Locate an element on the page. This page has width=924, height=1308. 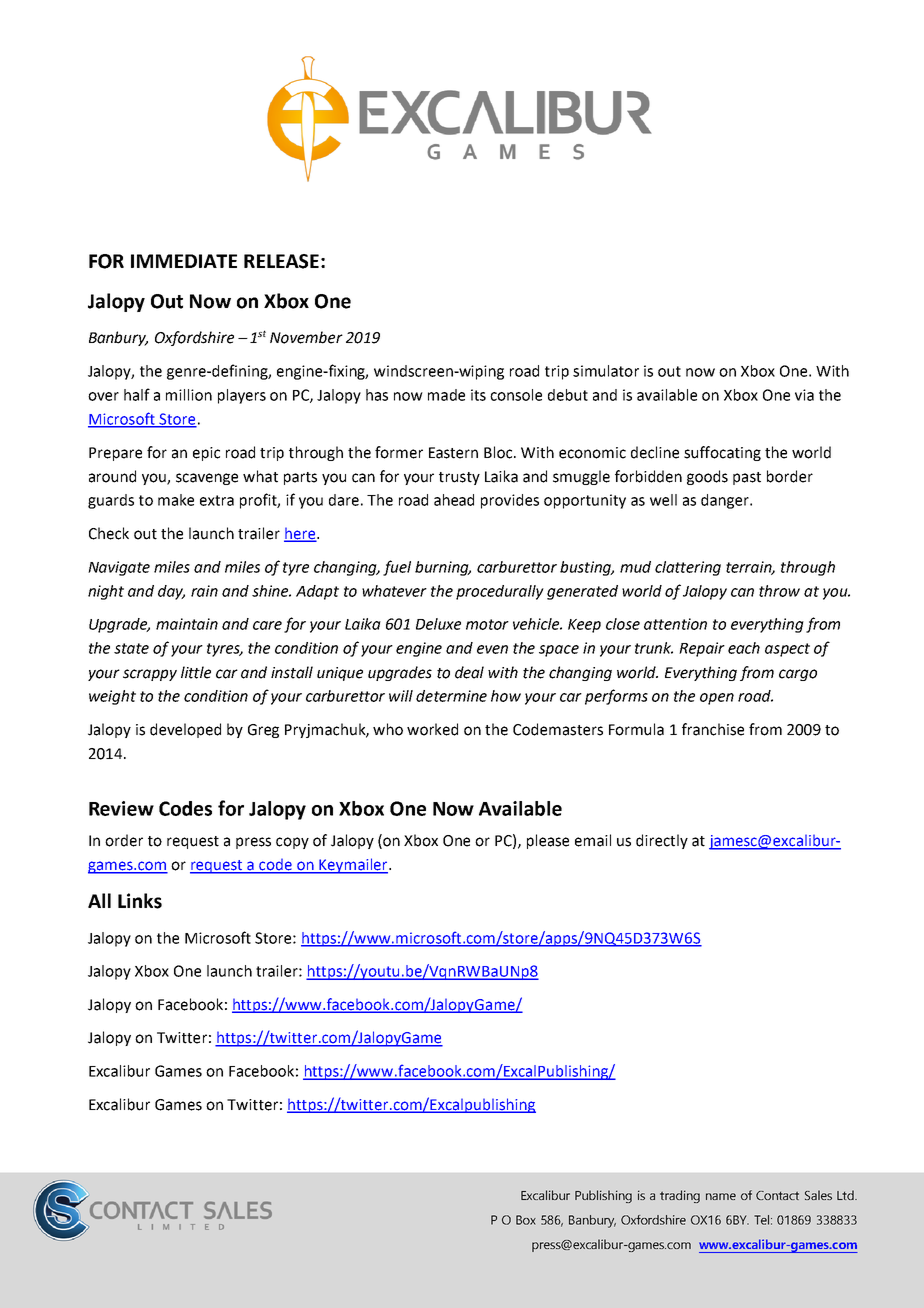
maintain is located at coordinates (187, 624).
